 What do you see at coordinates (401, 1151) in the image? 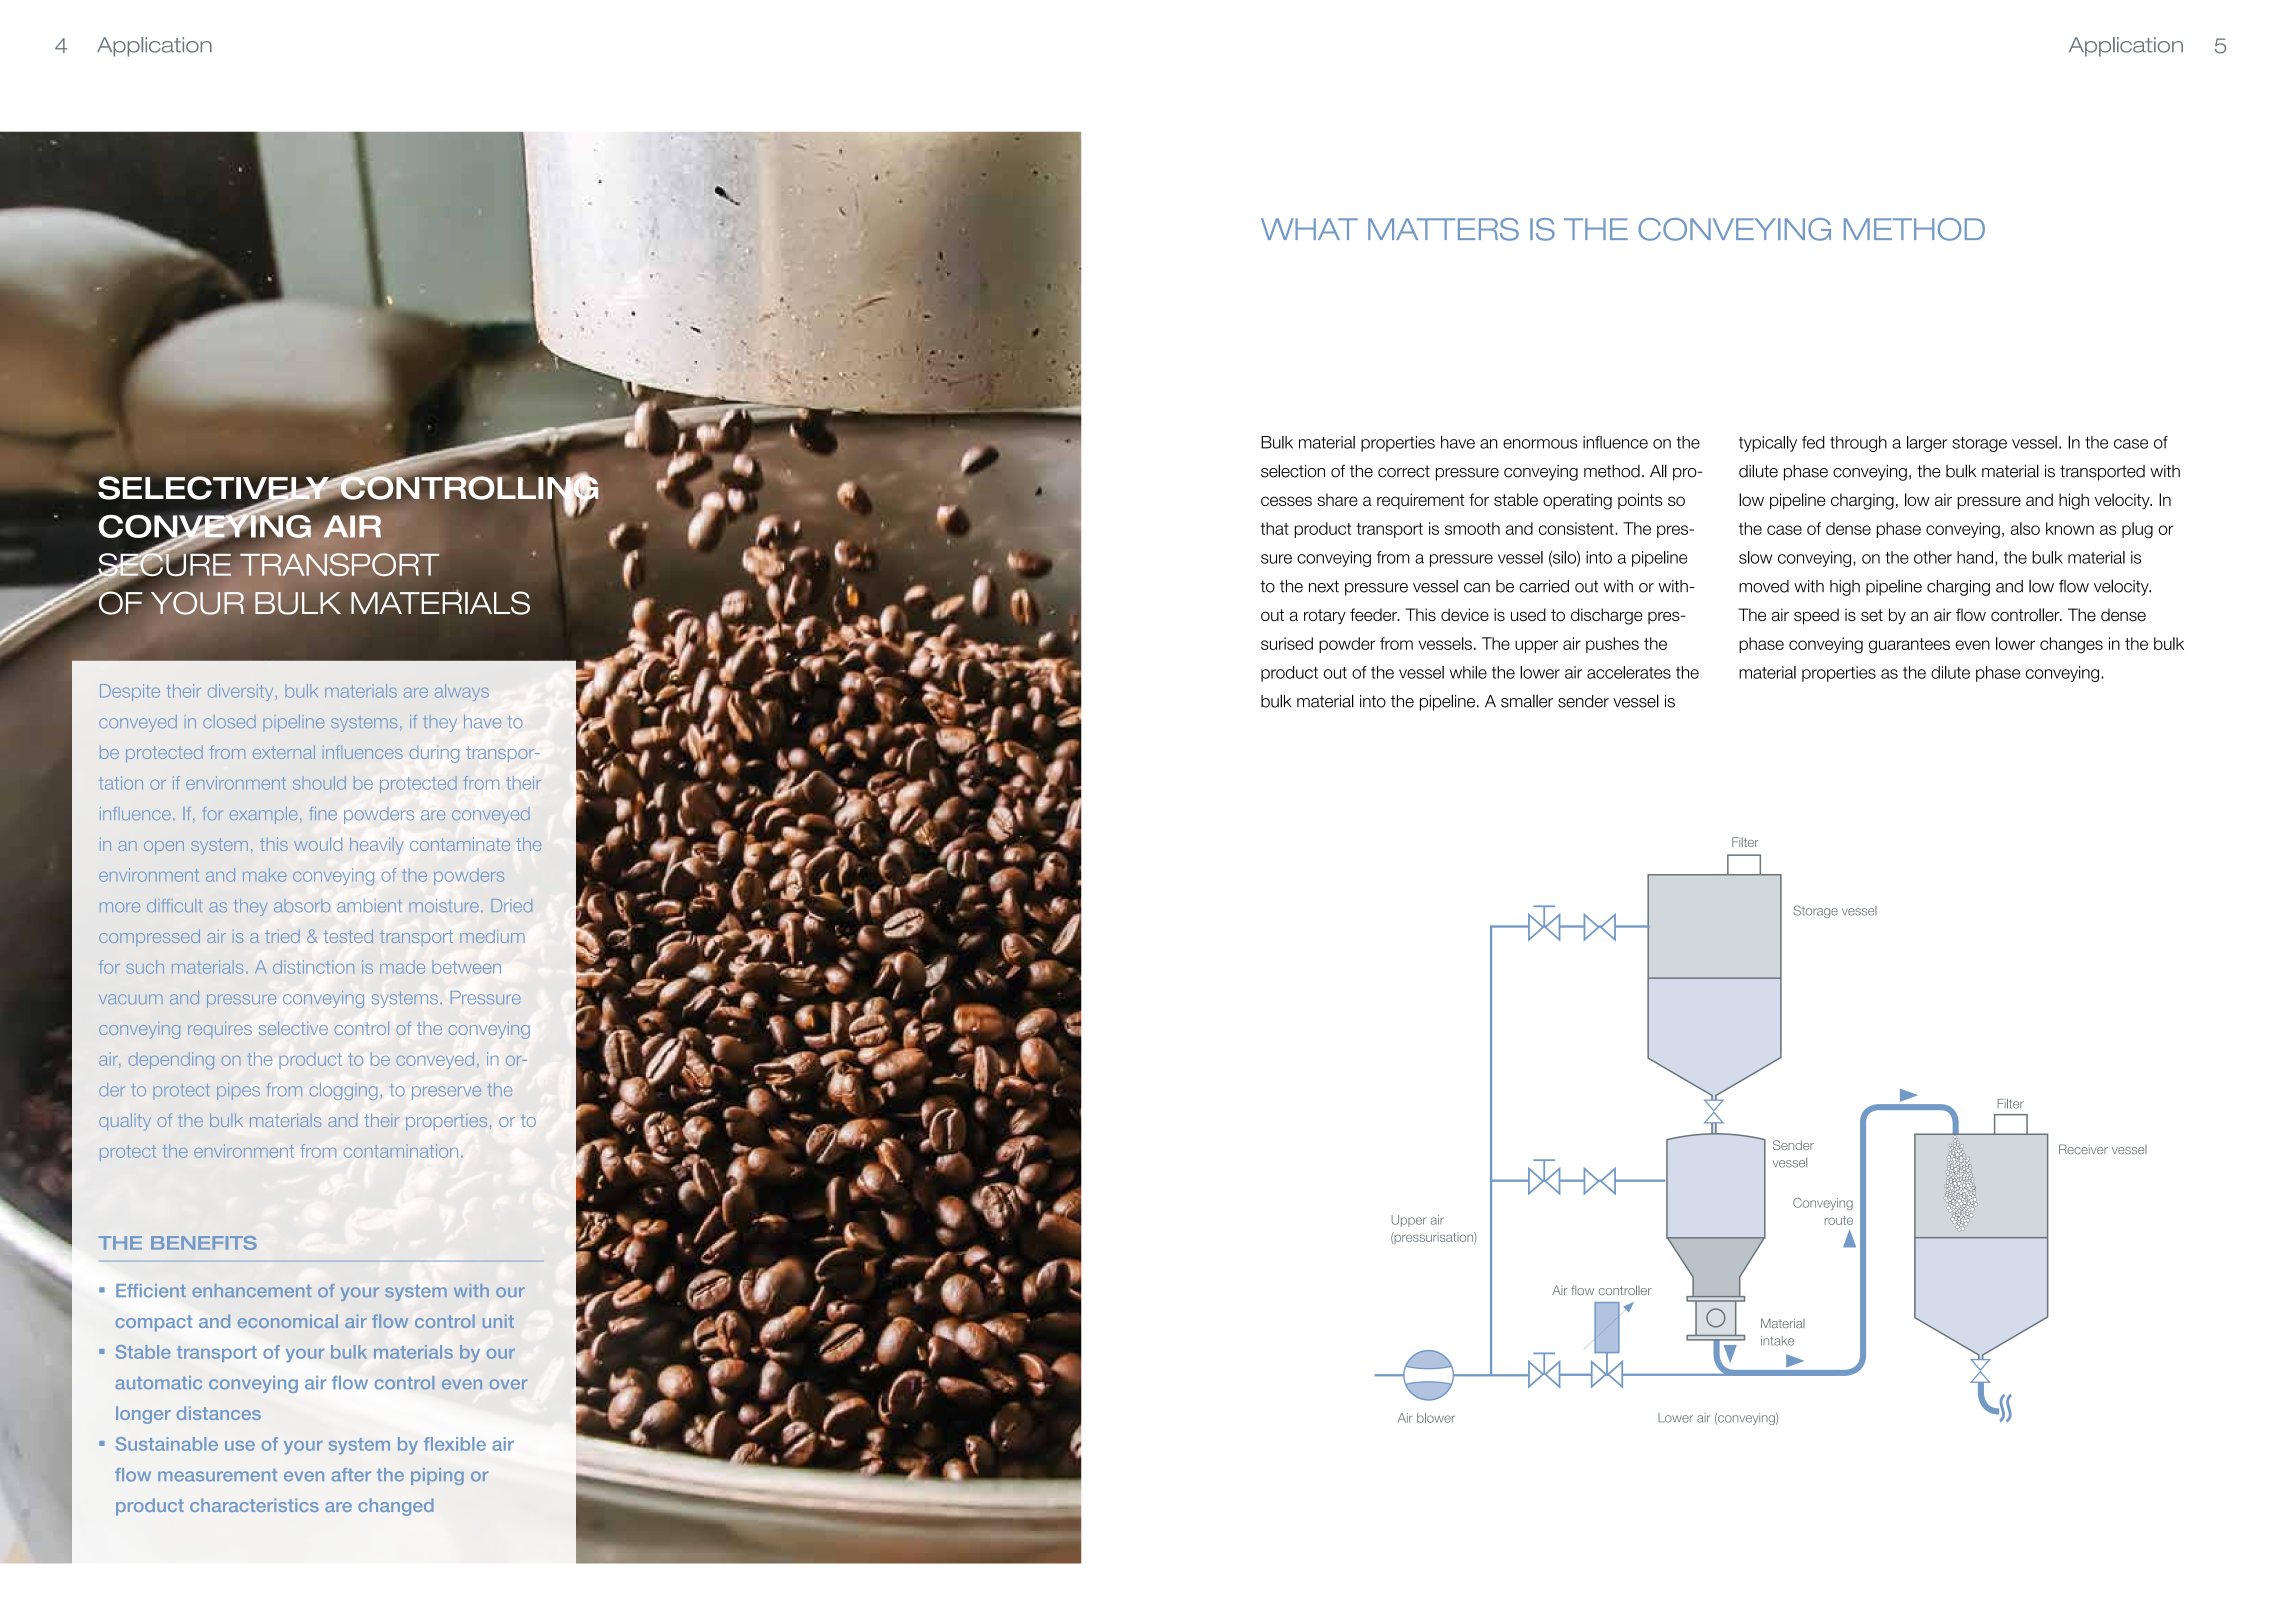
I see `contamination` at bounding box center [401, 1151].
